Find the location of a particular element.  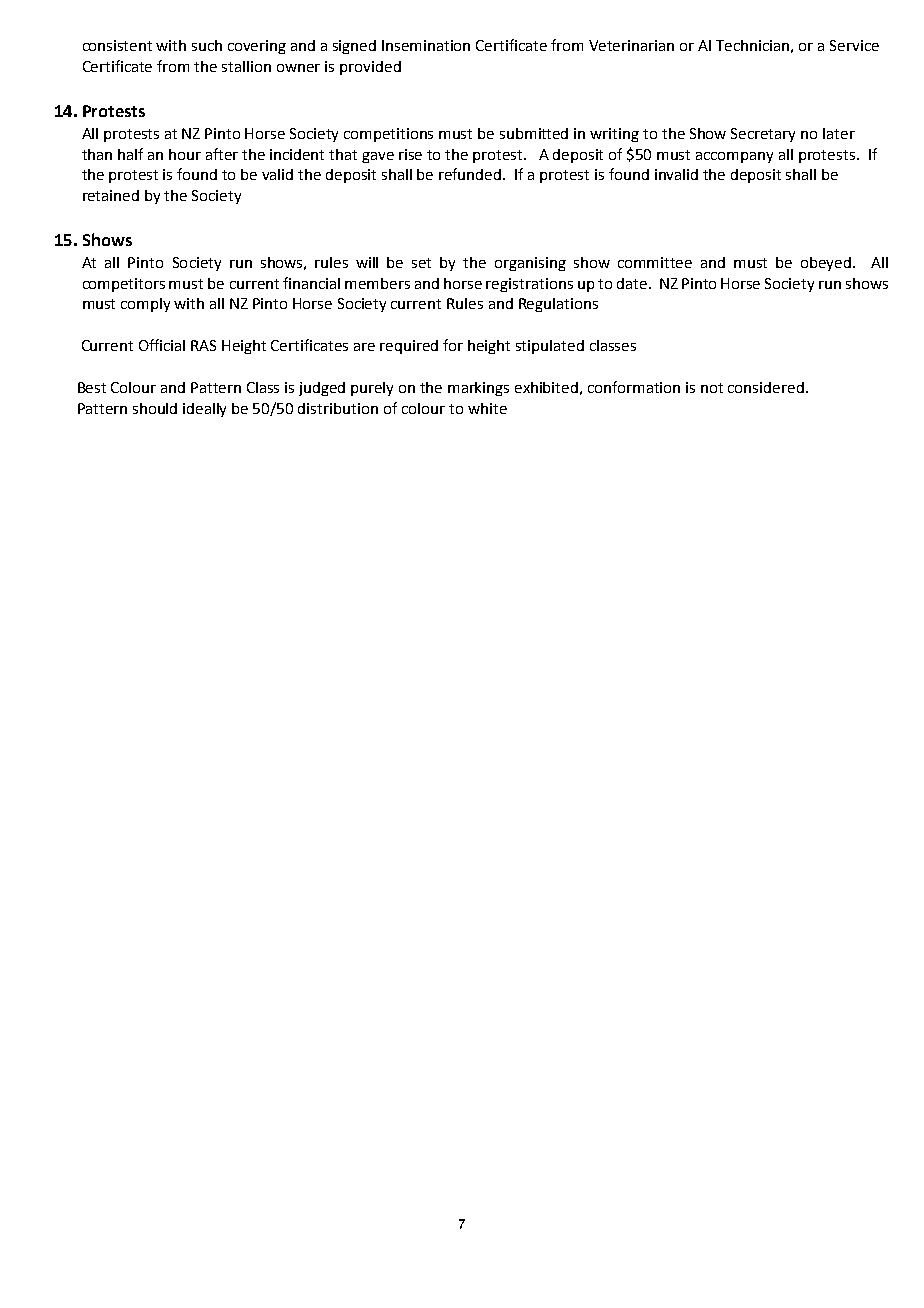

Service is located at coordinates (854, 45).
